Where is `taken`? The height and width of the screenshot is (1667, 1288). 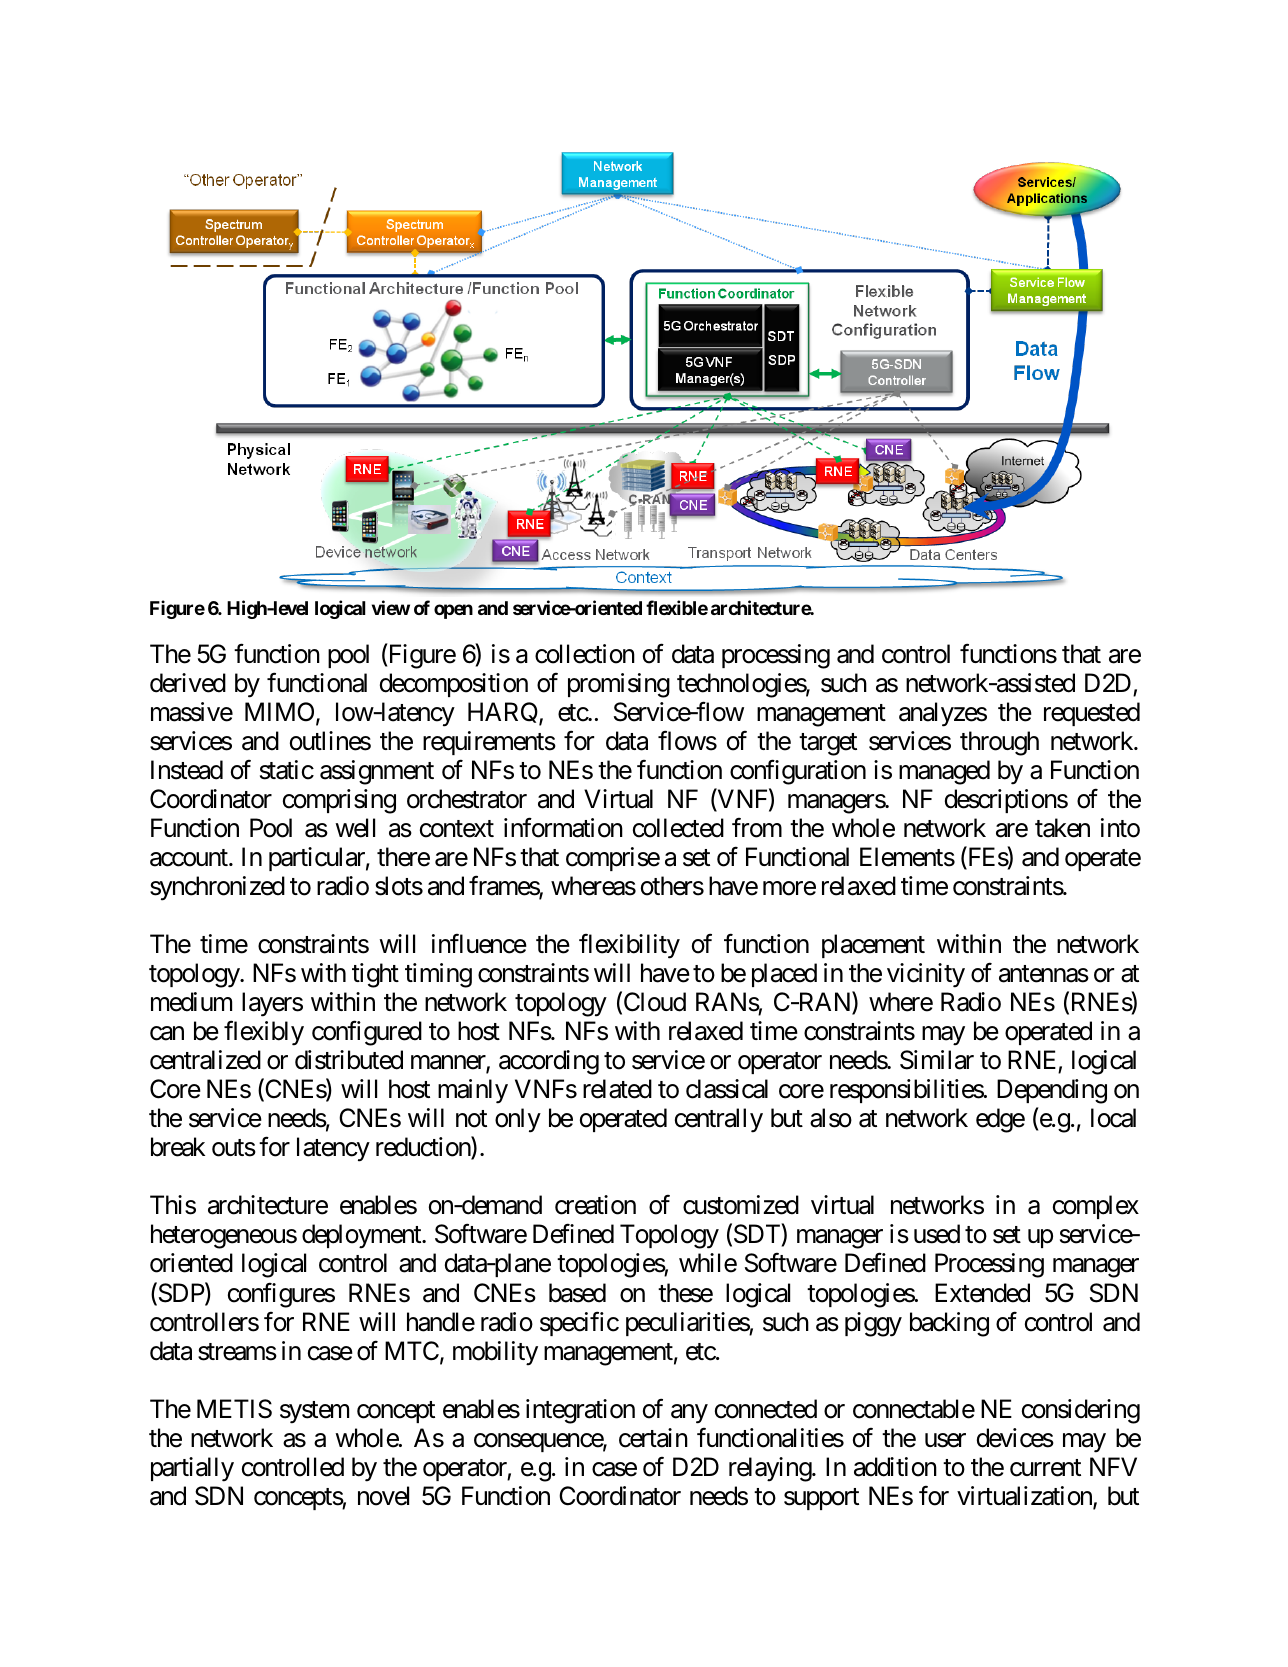 taken is located at coordinates (1062, 828).
